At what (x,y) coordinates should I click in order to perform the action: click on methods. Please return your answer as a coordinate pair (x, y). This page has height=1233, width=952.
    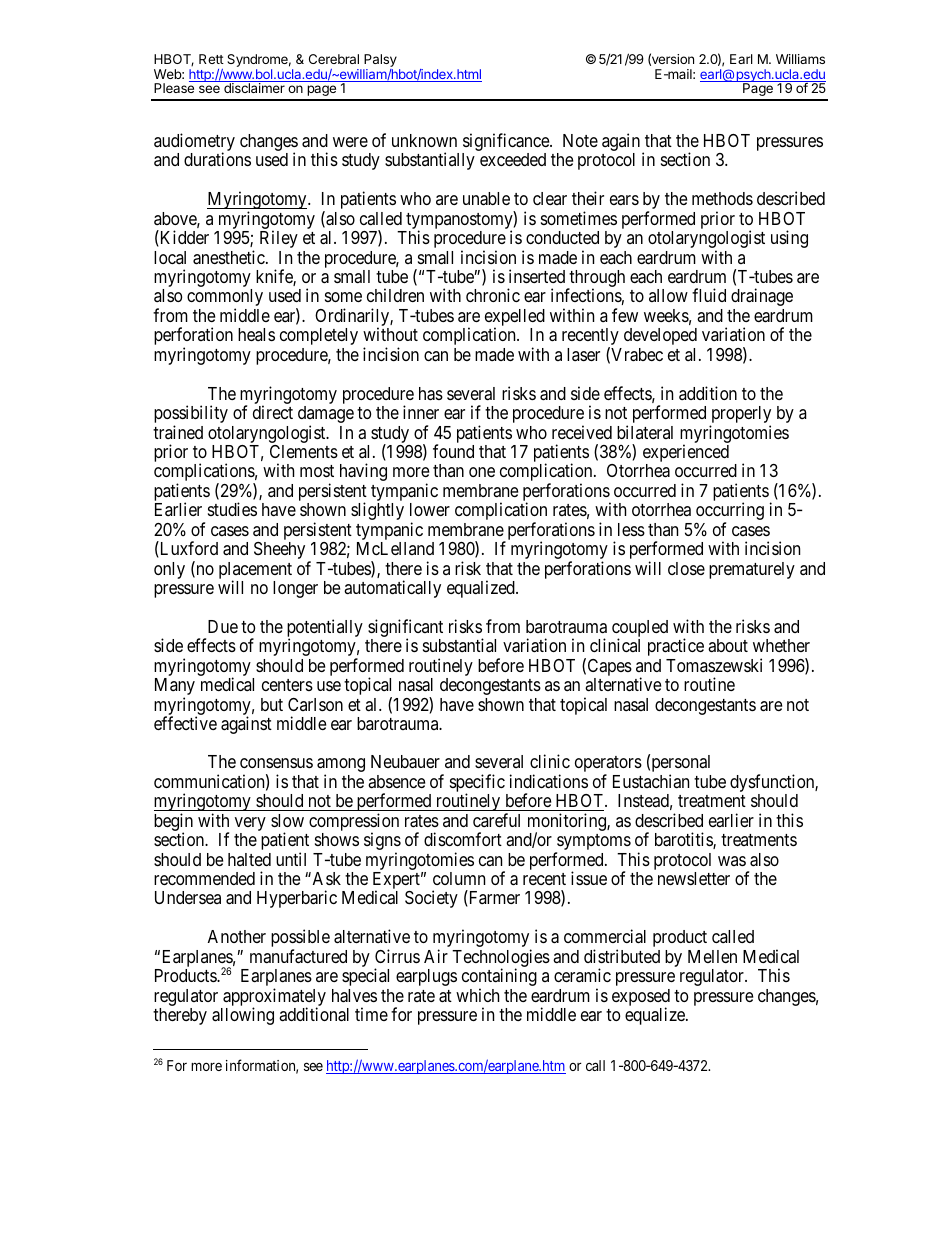
    Looking at the image, I should click on (722, 198).
